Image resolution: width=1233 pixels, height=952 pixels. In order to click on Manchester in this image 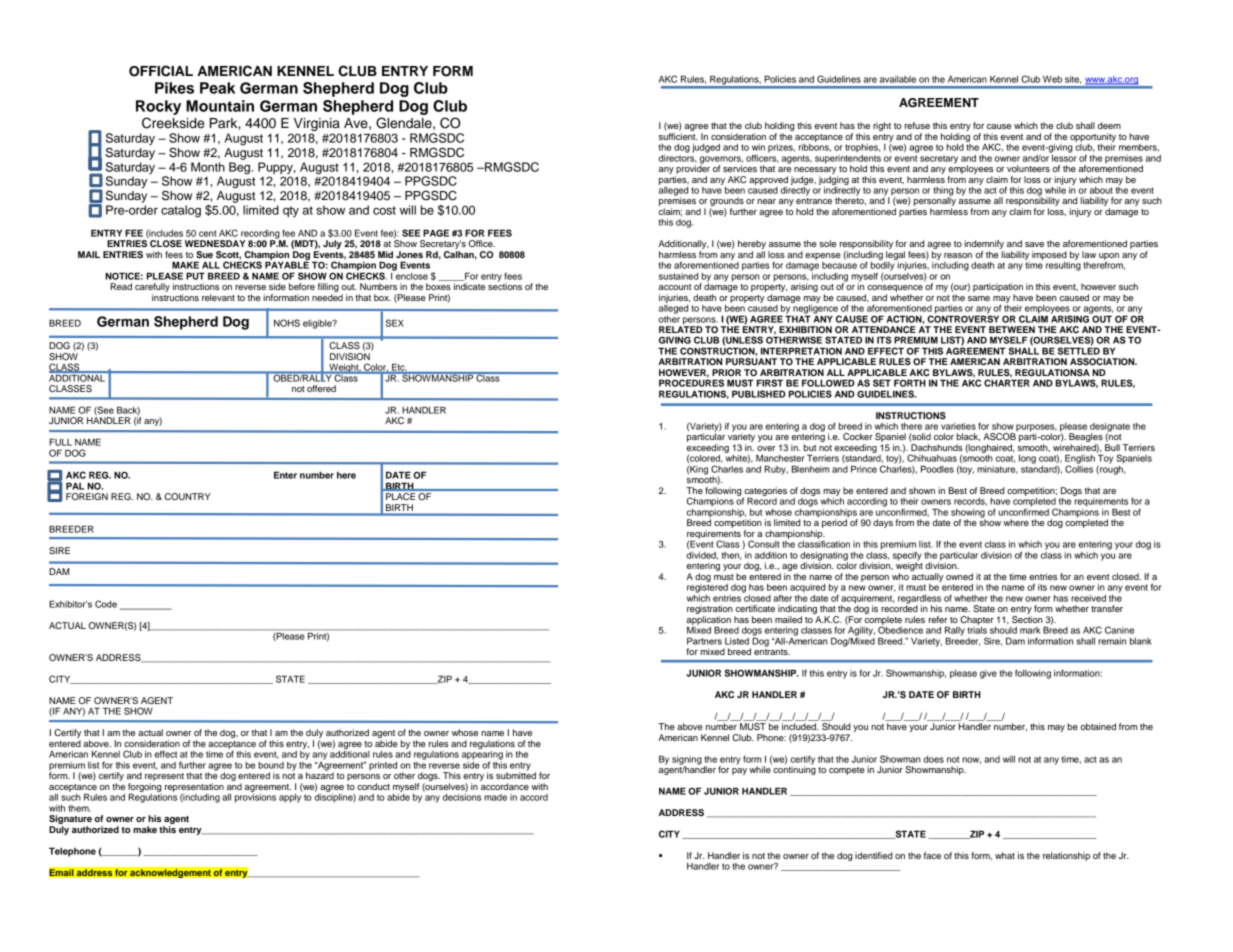, I will do `click(780, 458)`.
